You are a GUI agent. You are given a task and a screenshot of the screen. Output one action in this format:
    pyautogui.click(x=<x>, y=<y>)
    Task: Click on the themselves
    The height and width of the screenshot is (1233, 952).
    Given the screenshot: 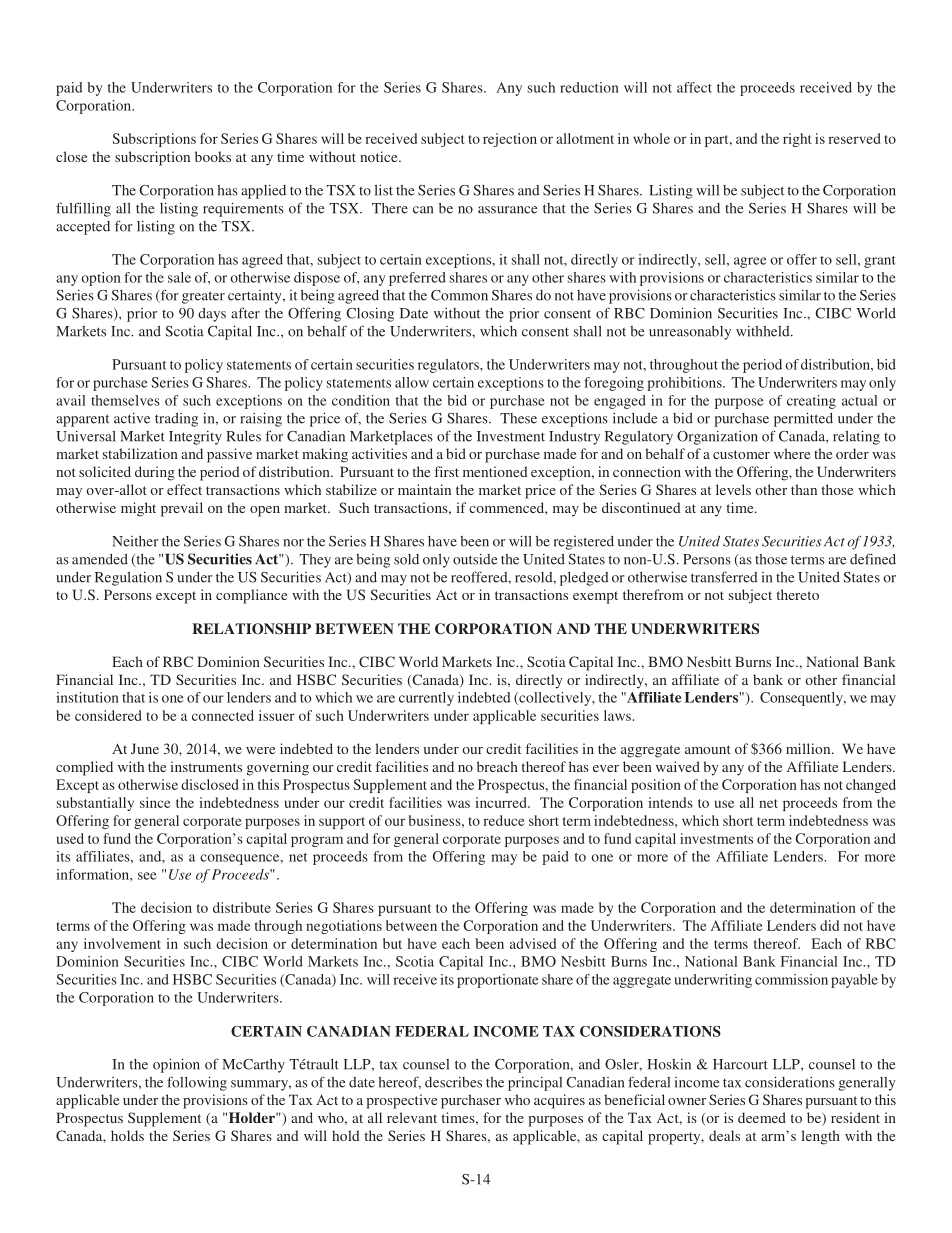 What is the action you would take?
    pyautogui.click(x=125, y=400)
